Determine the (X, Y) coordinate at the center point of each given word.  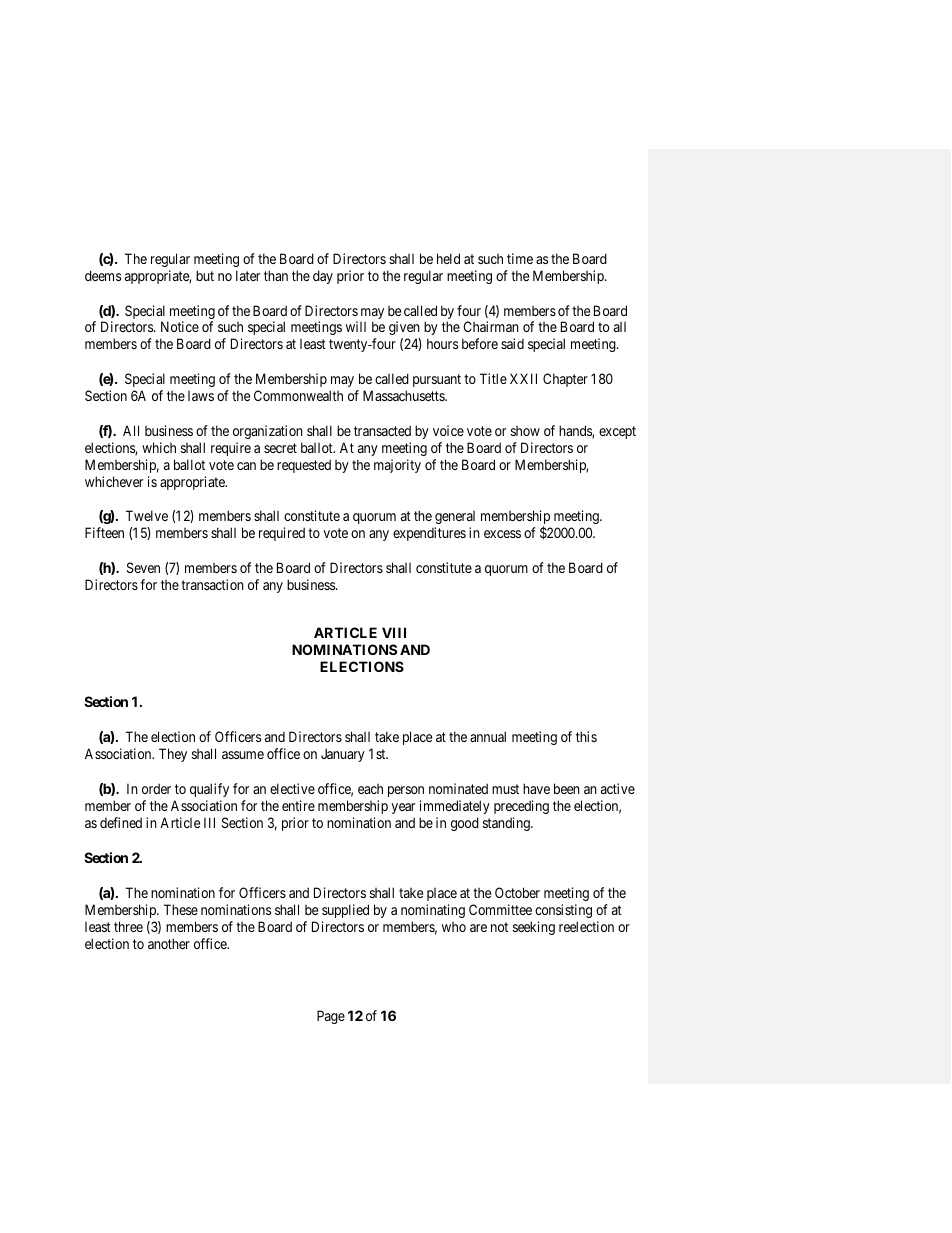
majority (397, 466)
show (525, 431)
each (370, 789)
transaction (212, 584)
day (323, 277)
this (586, 736)
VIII (394, 632)
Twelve (147, 515)
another (169, 943)
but (205, 275)
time (520, 258)
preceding (521, 807)
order (156, 788)
